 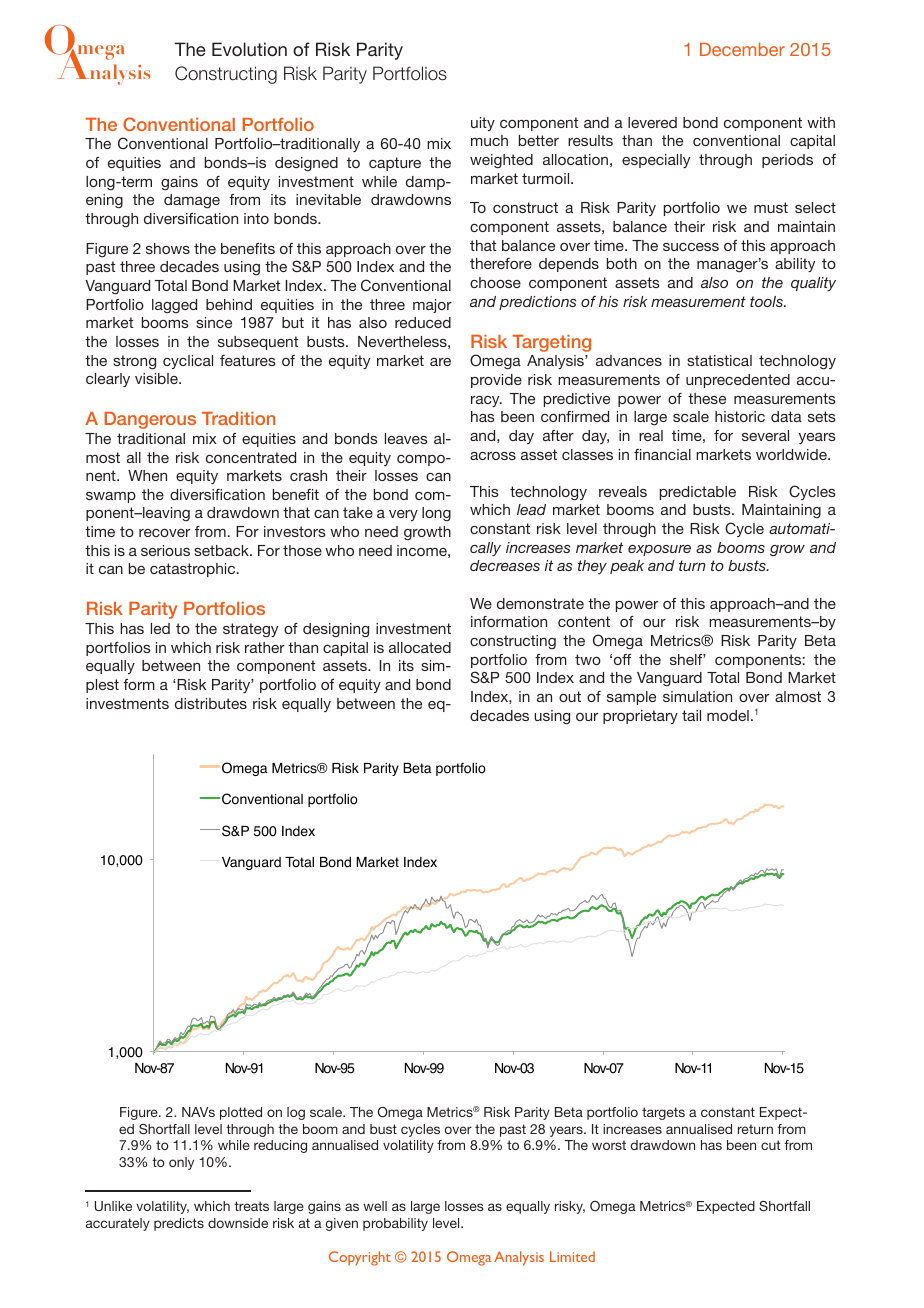 I want to click on well, so click(x=375, y=1206).
